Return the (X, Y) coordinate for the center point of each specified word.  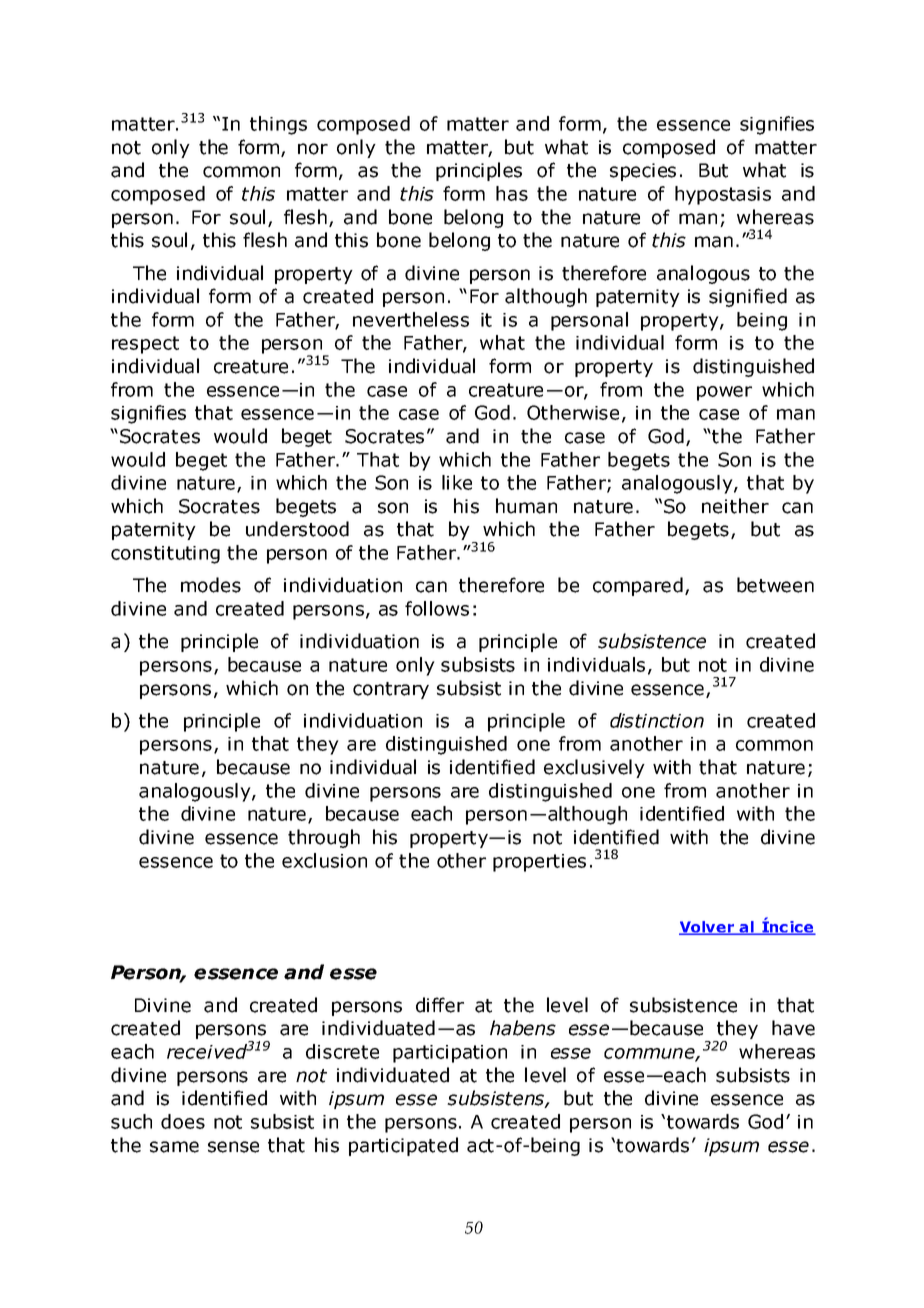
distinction (657, 720)
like (457, 482)
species (643, 172)
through (324, 838)
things (278, 125)
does (183, 1121)
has (512, 193)
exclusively (594, 768)
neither (735, 506)
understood (297, 529)
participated (403, 1146)
